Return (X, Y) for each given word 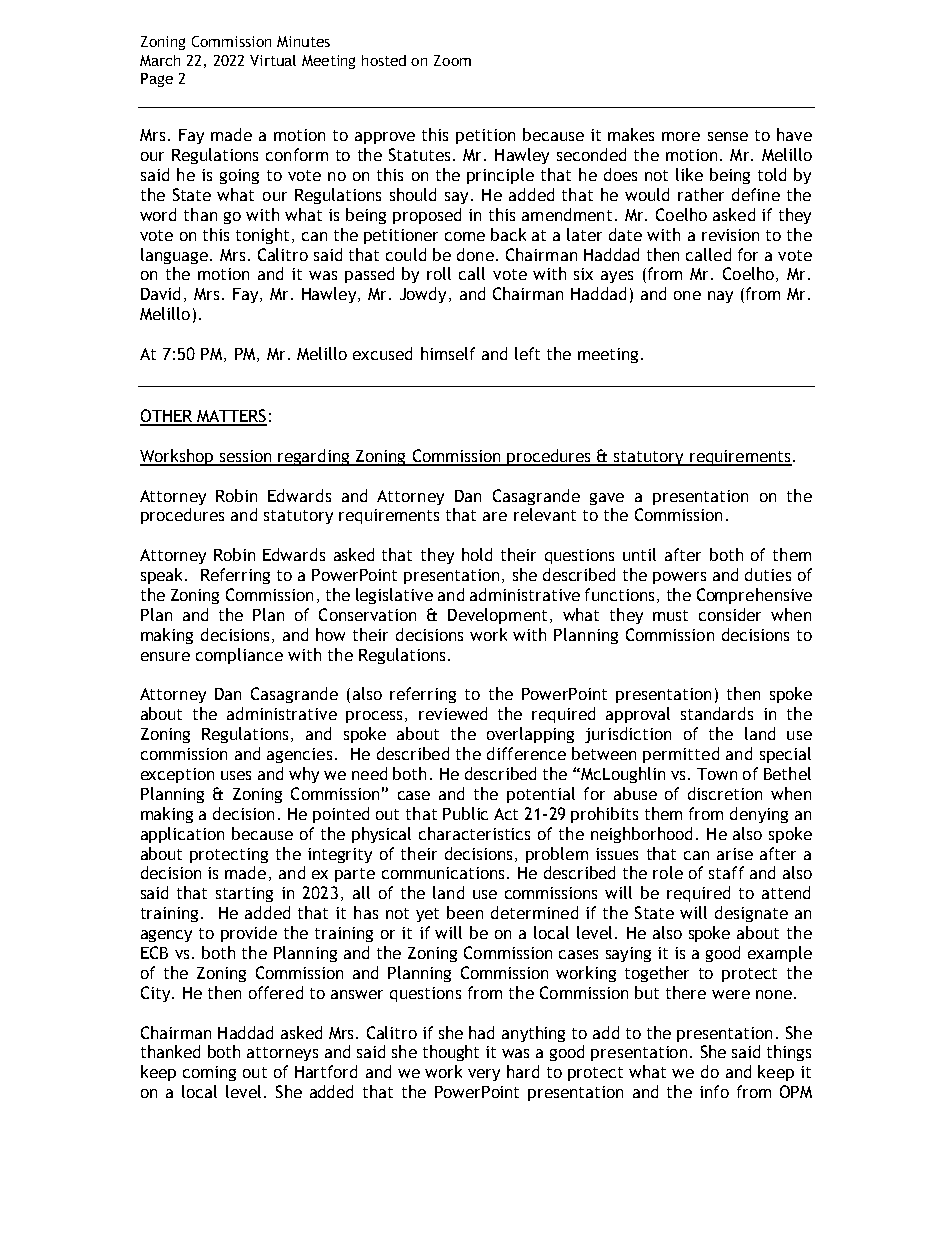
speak (163, 576)
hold (477, 554)
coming (209, 1073)
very (484, 1075)
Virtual (273, 60)
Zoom (452, 60)
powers (679, 578)
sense (728, 136)
